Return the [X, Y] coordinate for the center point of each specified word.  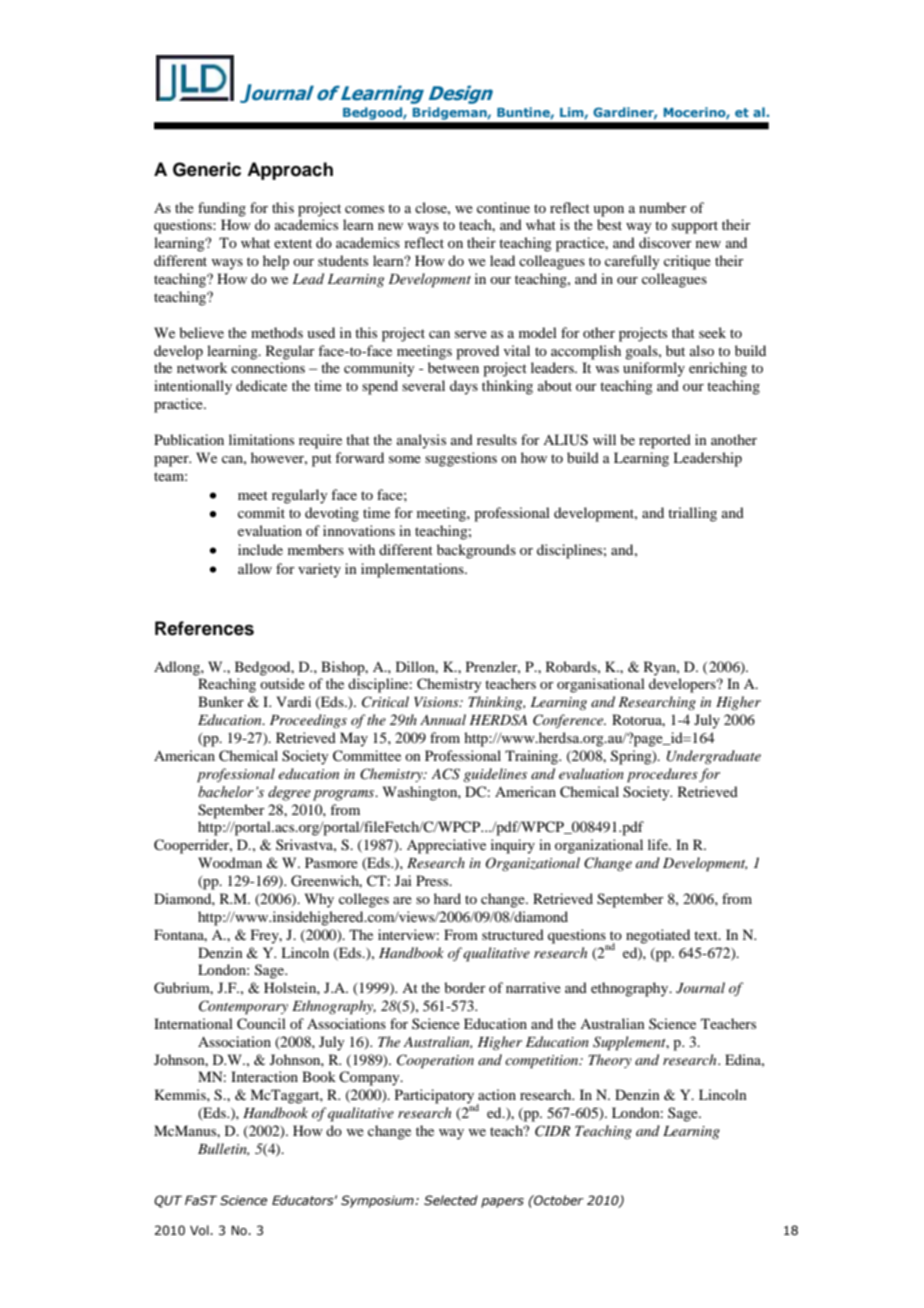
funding [222, 209]
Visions [437, 702]
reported [665, 441]
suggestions [461, 459]
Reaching [227, 685]
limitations [261, 439]
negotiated [658, 936]
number [663, 207]
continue [503, 207]
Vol [200, 1230]
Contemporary [243, 1007]
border [465, 987]
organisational [601, 685]
